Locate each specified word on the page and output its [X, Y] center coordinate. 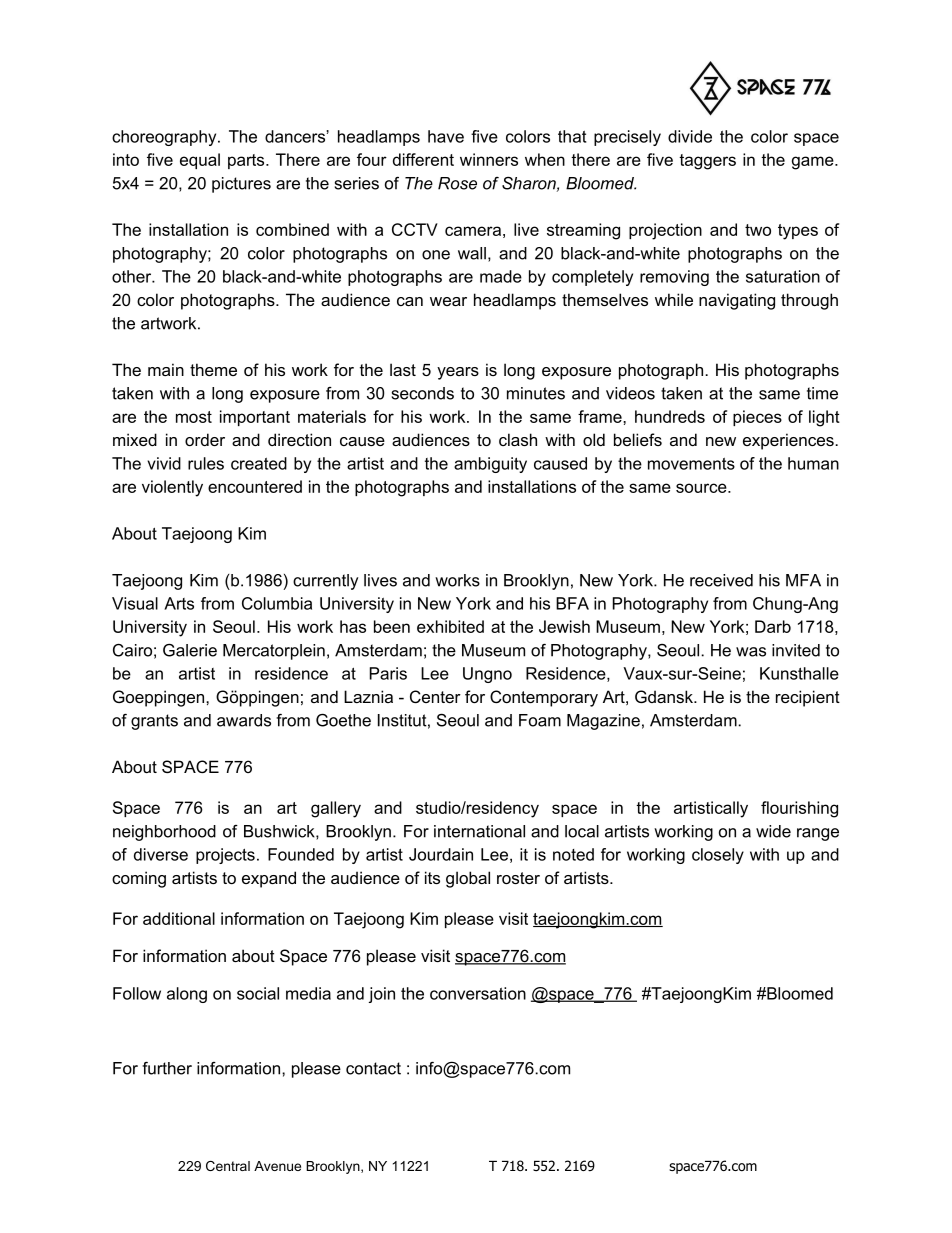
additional [179, 918]
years [458, 373]
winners [489, 159]
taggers [707, 162]
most [194, 417]
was [751, 652]
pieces [757, 418]
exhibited [450, 626]
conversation [478, 993]
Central [228, 1166]
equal [200, 161]
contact [373, 1068]
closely [718, 856]
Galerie [190, 650]
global [468, 879]
